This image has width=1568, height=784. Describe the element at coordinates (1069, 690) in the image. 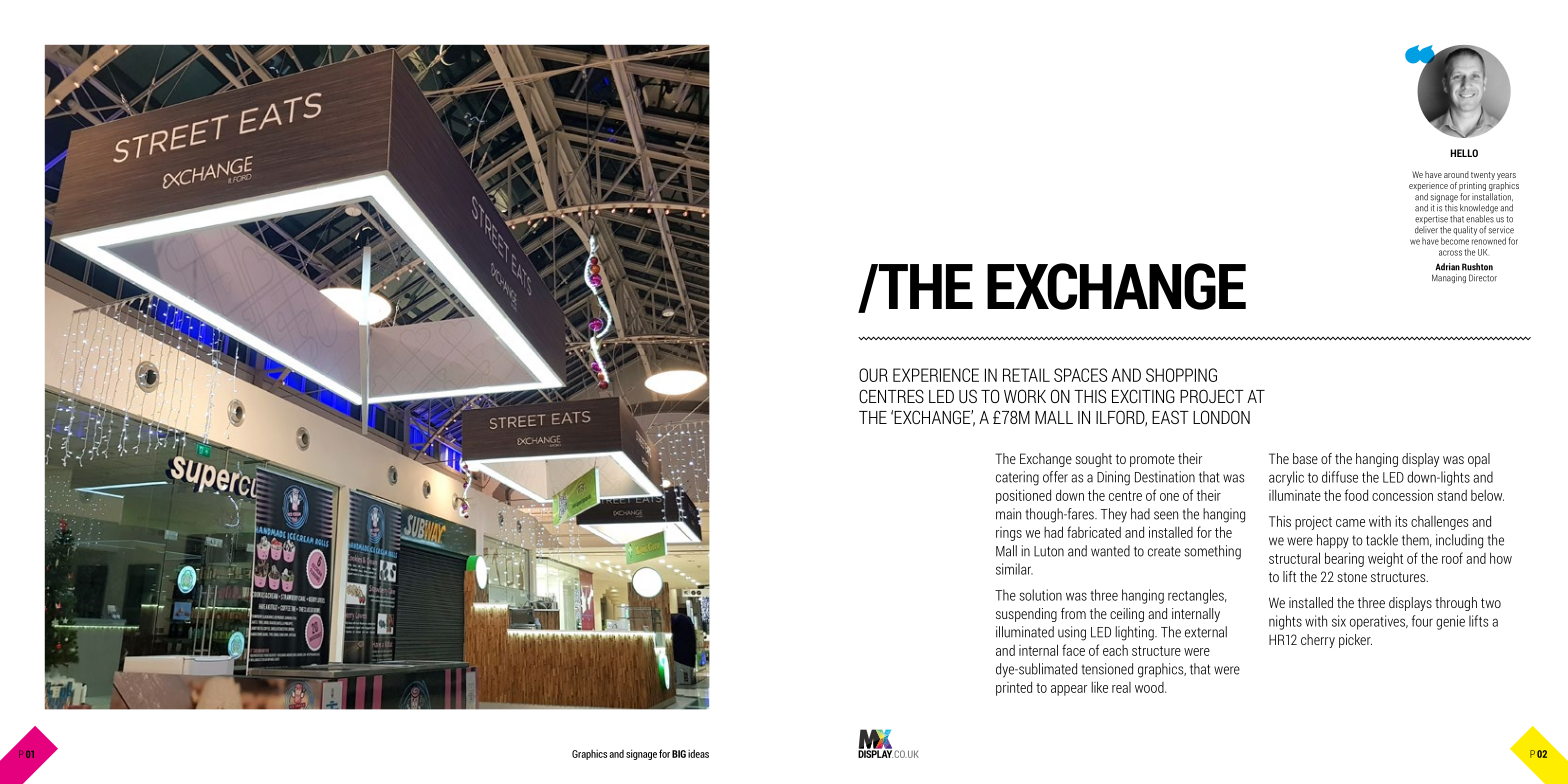

I see `appear` at that location.
